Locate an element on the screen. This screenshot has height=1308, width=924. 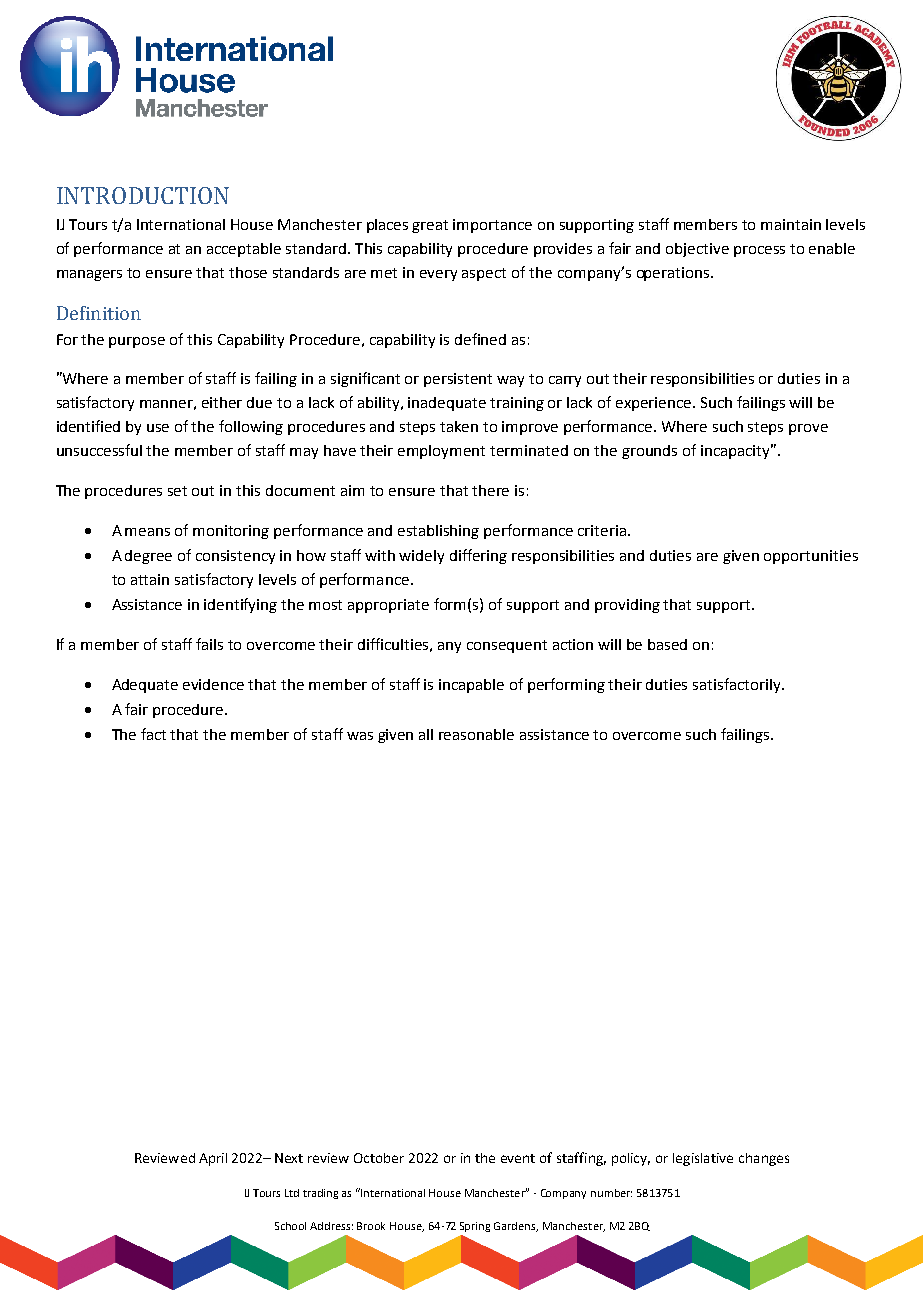
changes is located at coordinates (764, 1159).
